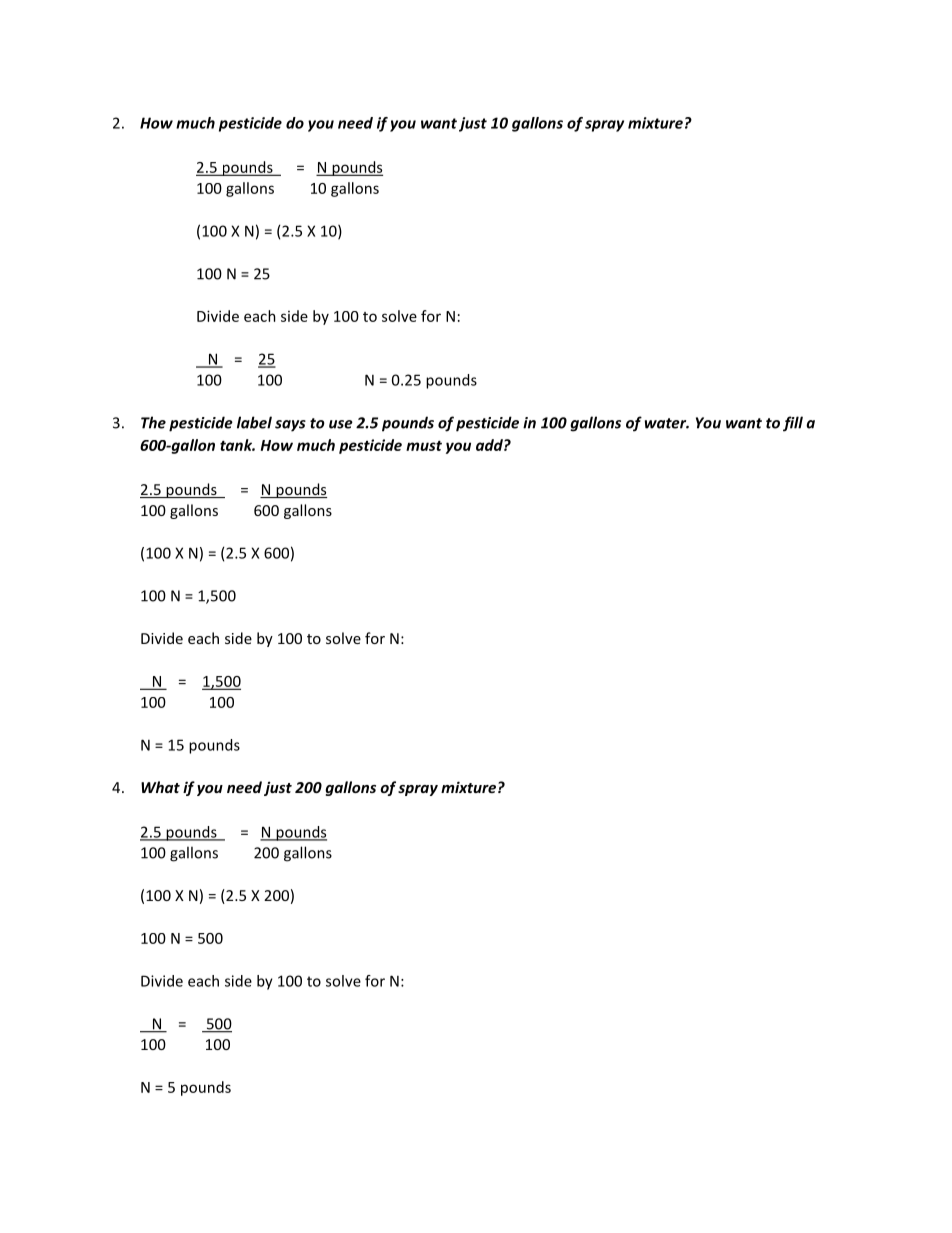 The width and height of the screenshot is (952, 1233). What do you see at coordinates (793, 424) in the screenshot?
I see `fill` at bounding box center [793, 424].
